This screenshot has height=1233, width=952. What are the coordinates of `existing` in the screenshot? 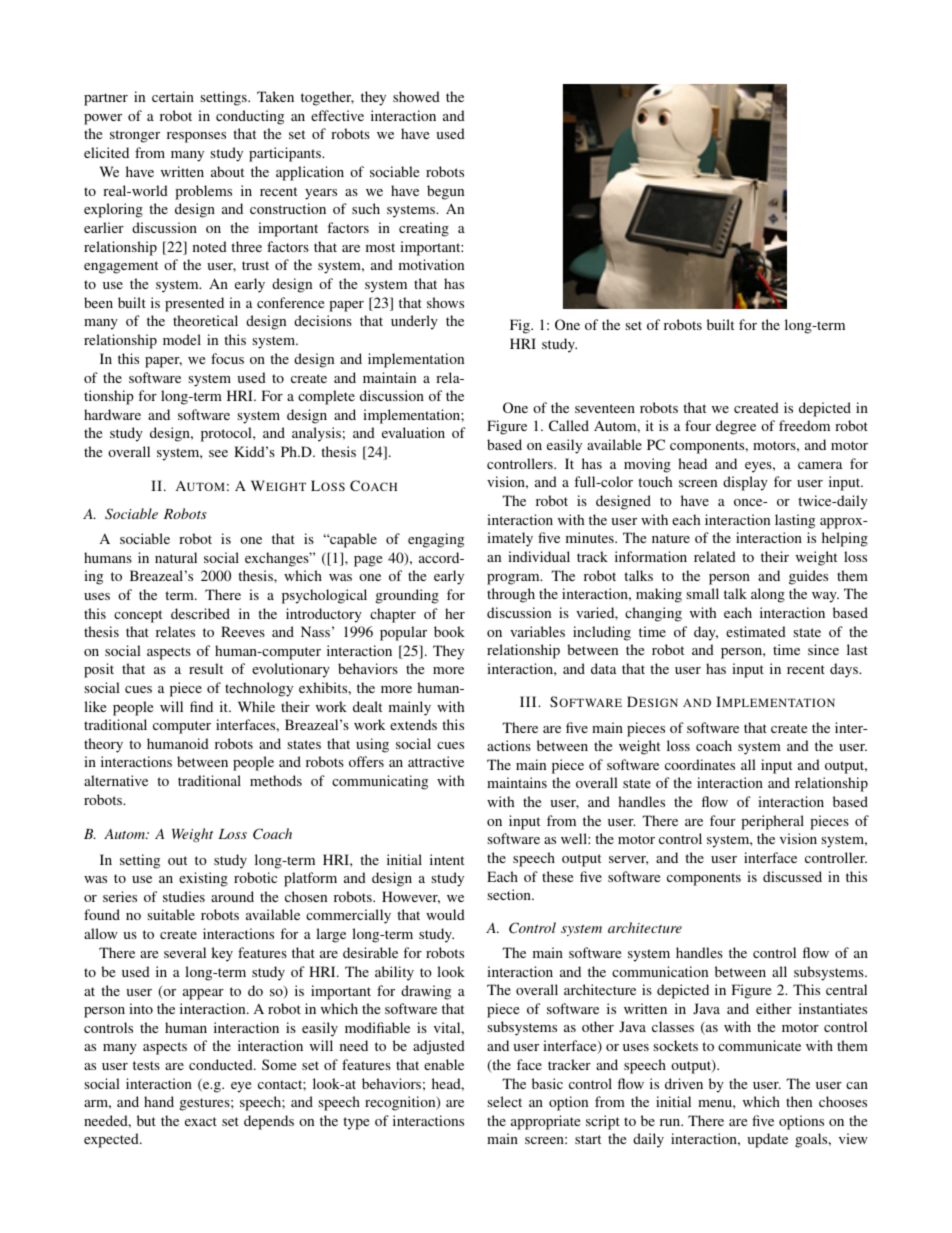 It's located at (203, 879).
